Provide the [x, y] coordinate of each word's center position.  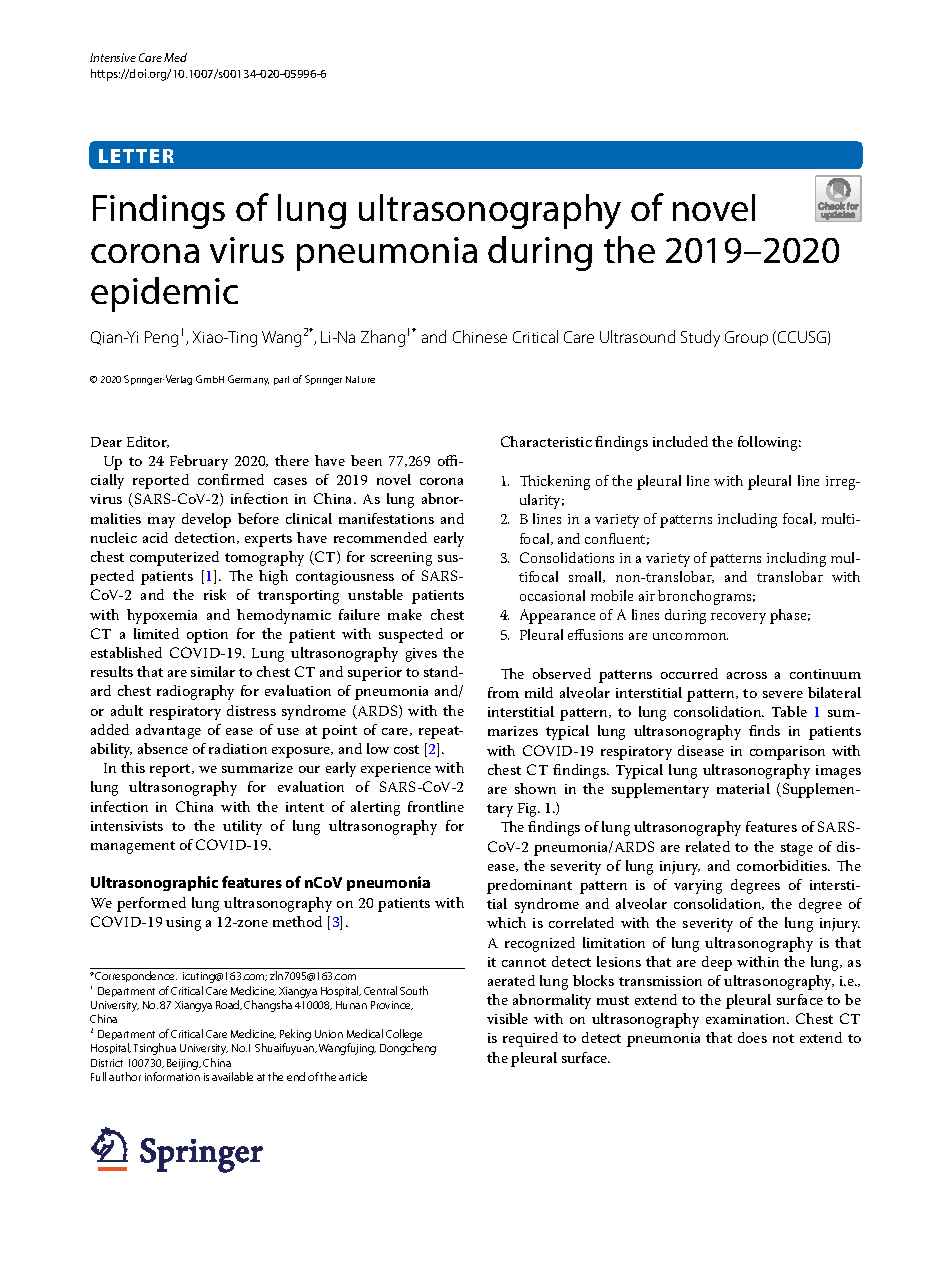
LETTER [136, 156]
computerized [174, 558]
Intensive [113, 57]
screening [401, 559]
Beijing [184, 1064]
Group [746, 338]
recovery [738, 618]
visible [507, 1018]
